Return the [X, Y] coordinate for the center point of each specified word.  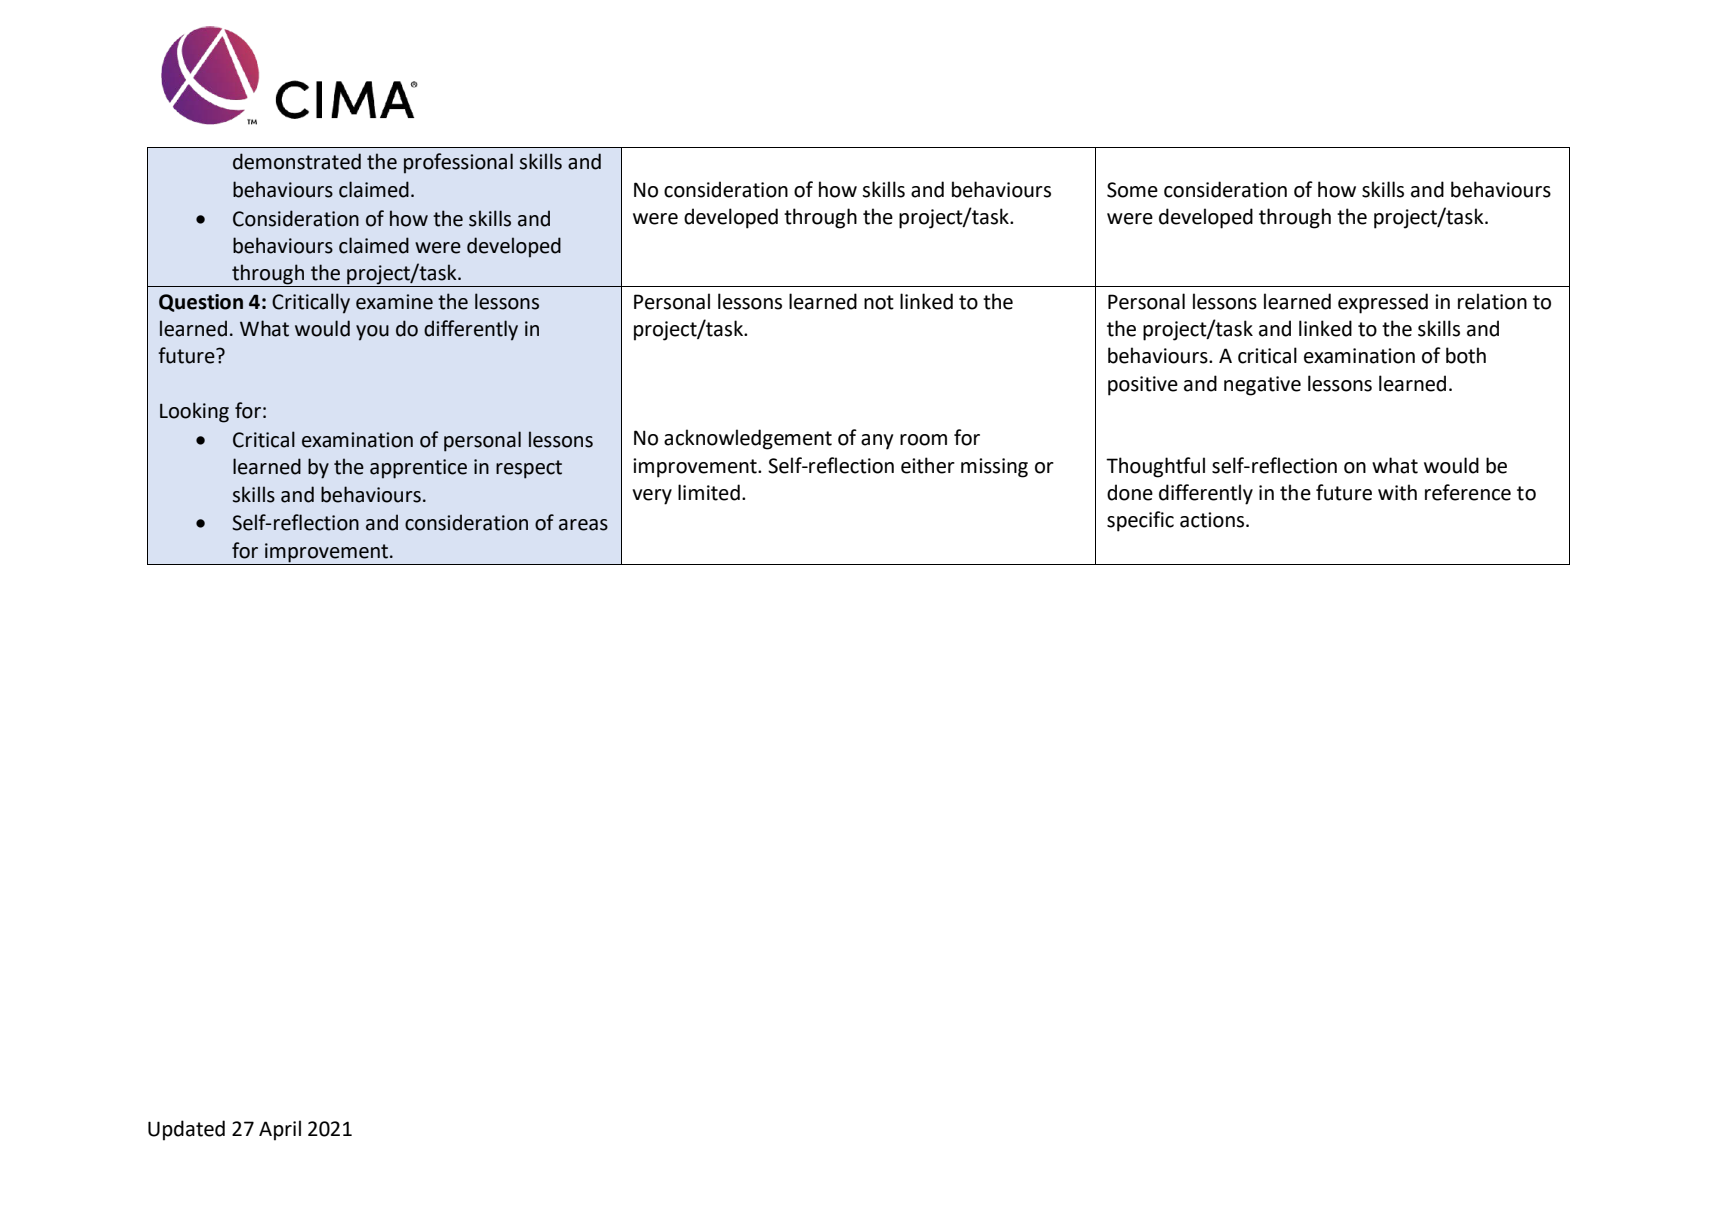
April [280, 1130]
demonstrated [297, 161]
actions [1213, 520]
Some [1132, 190]
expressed [1383, 303]
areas [583, 525]
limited [709, 492]
